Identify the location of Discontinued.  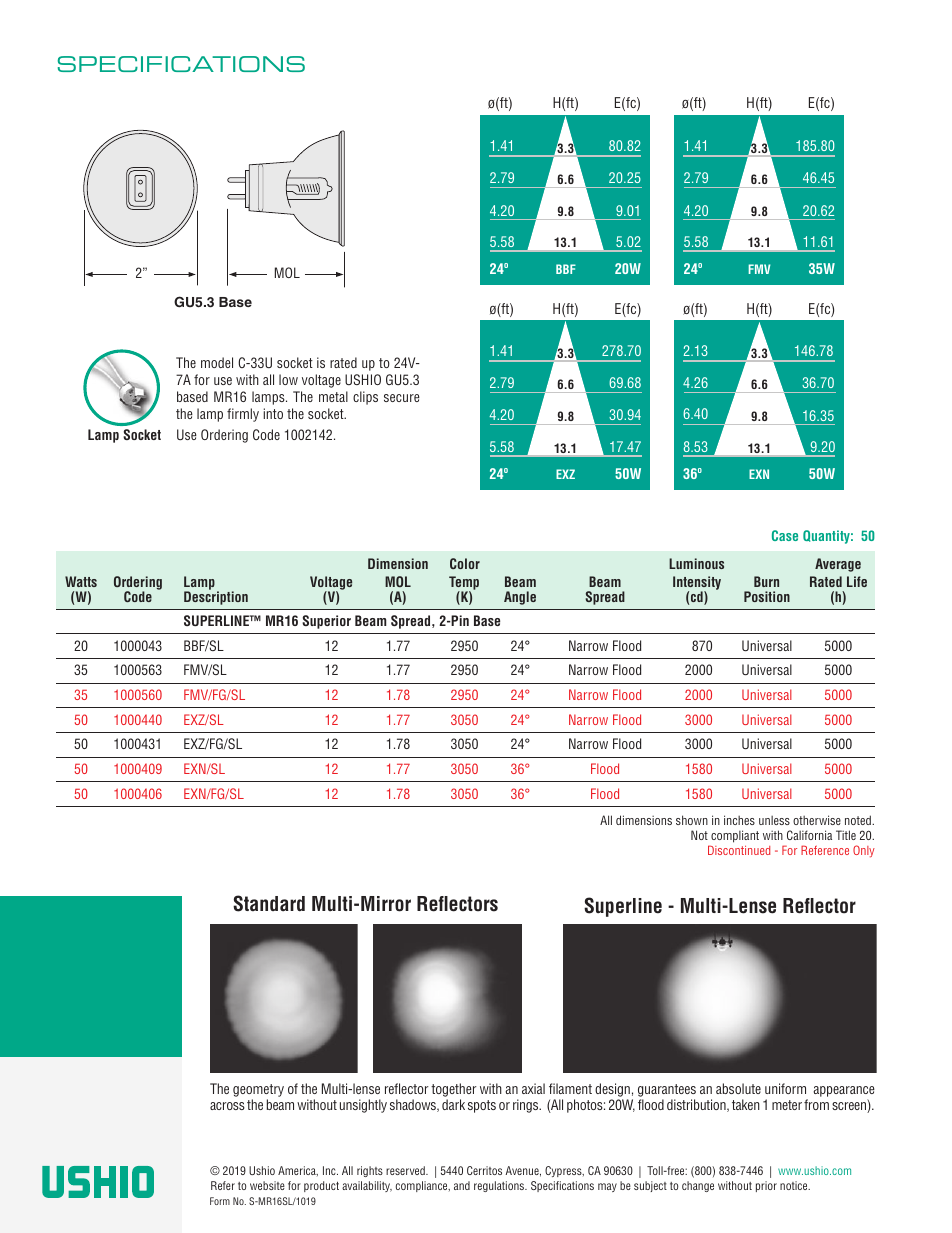
(739, 850).
